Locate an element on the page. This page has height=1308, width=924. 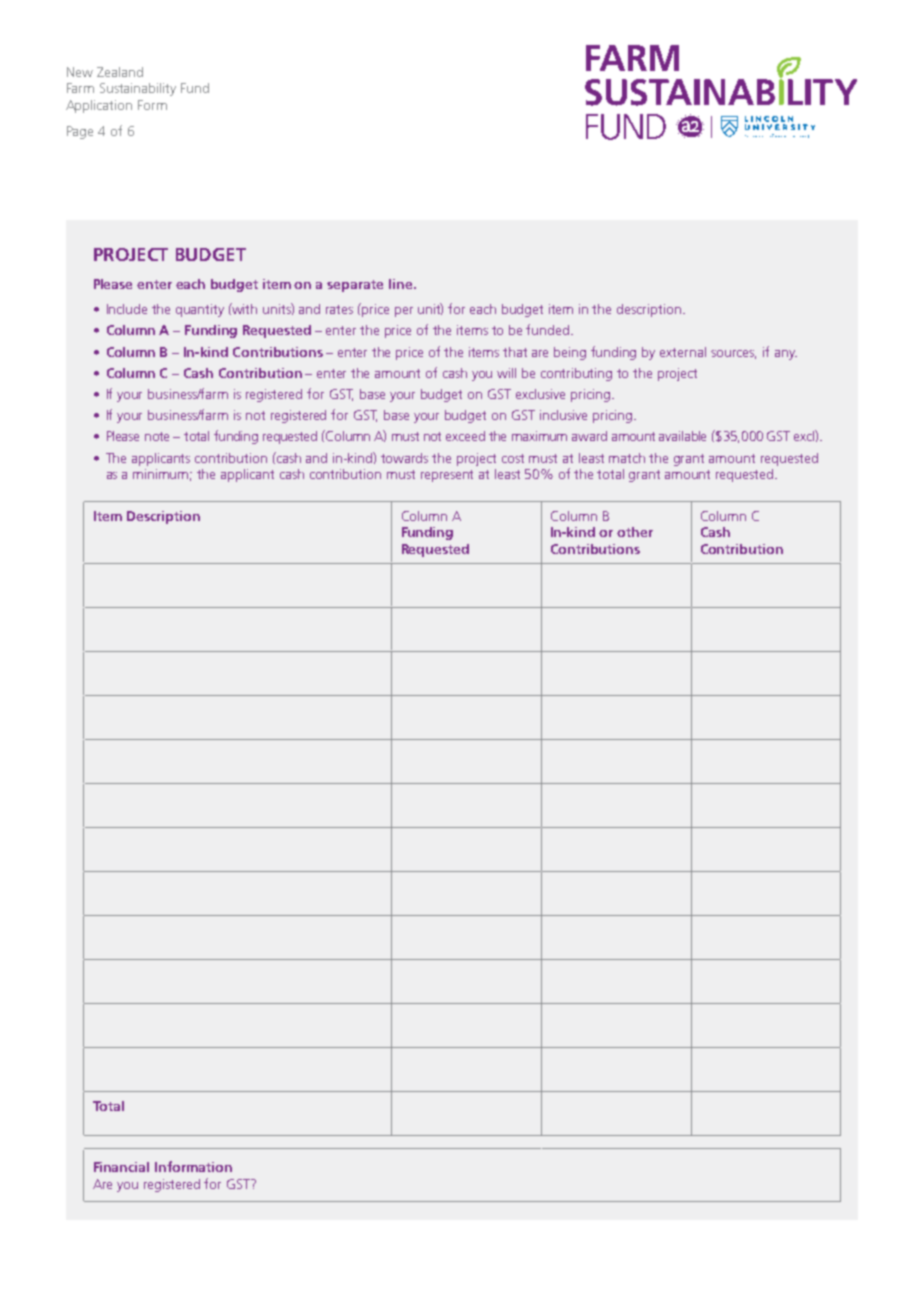
external is located at coordinates (683, 352).
